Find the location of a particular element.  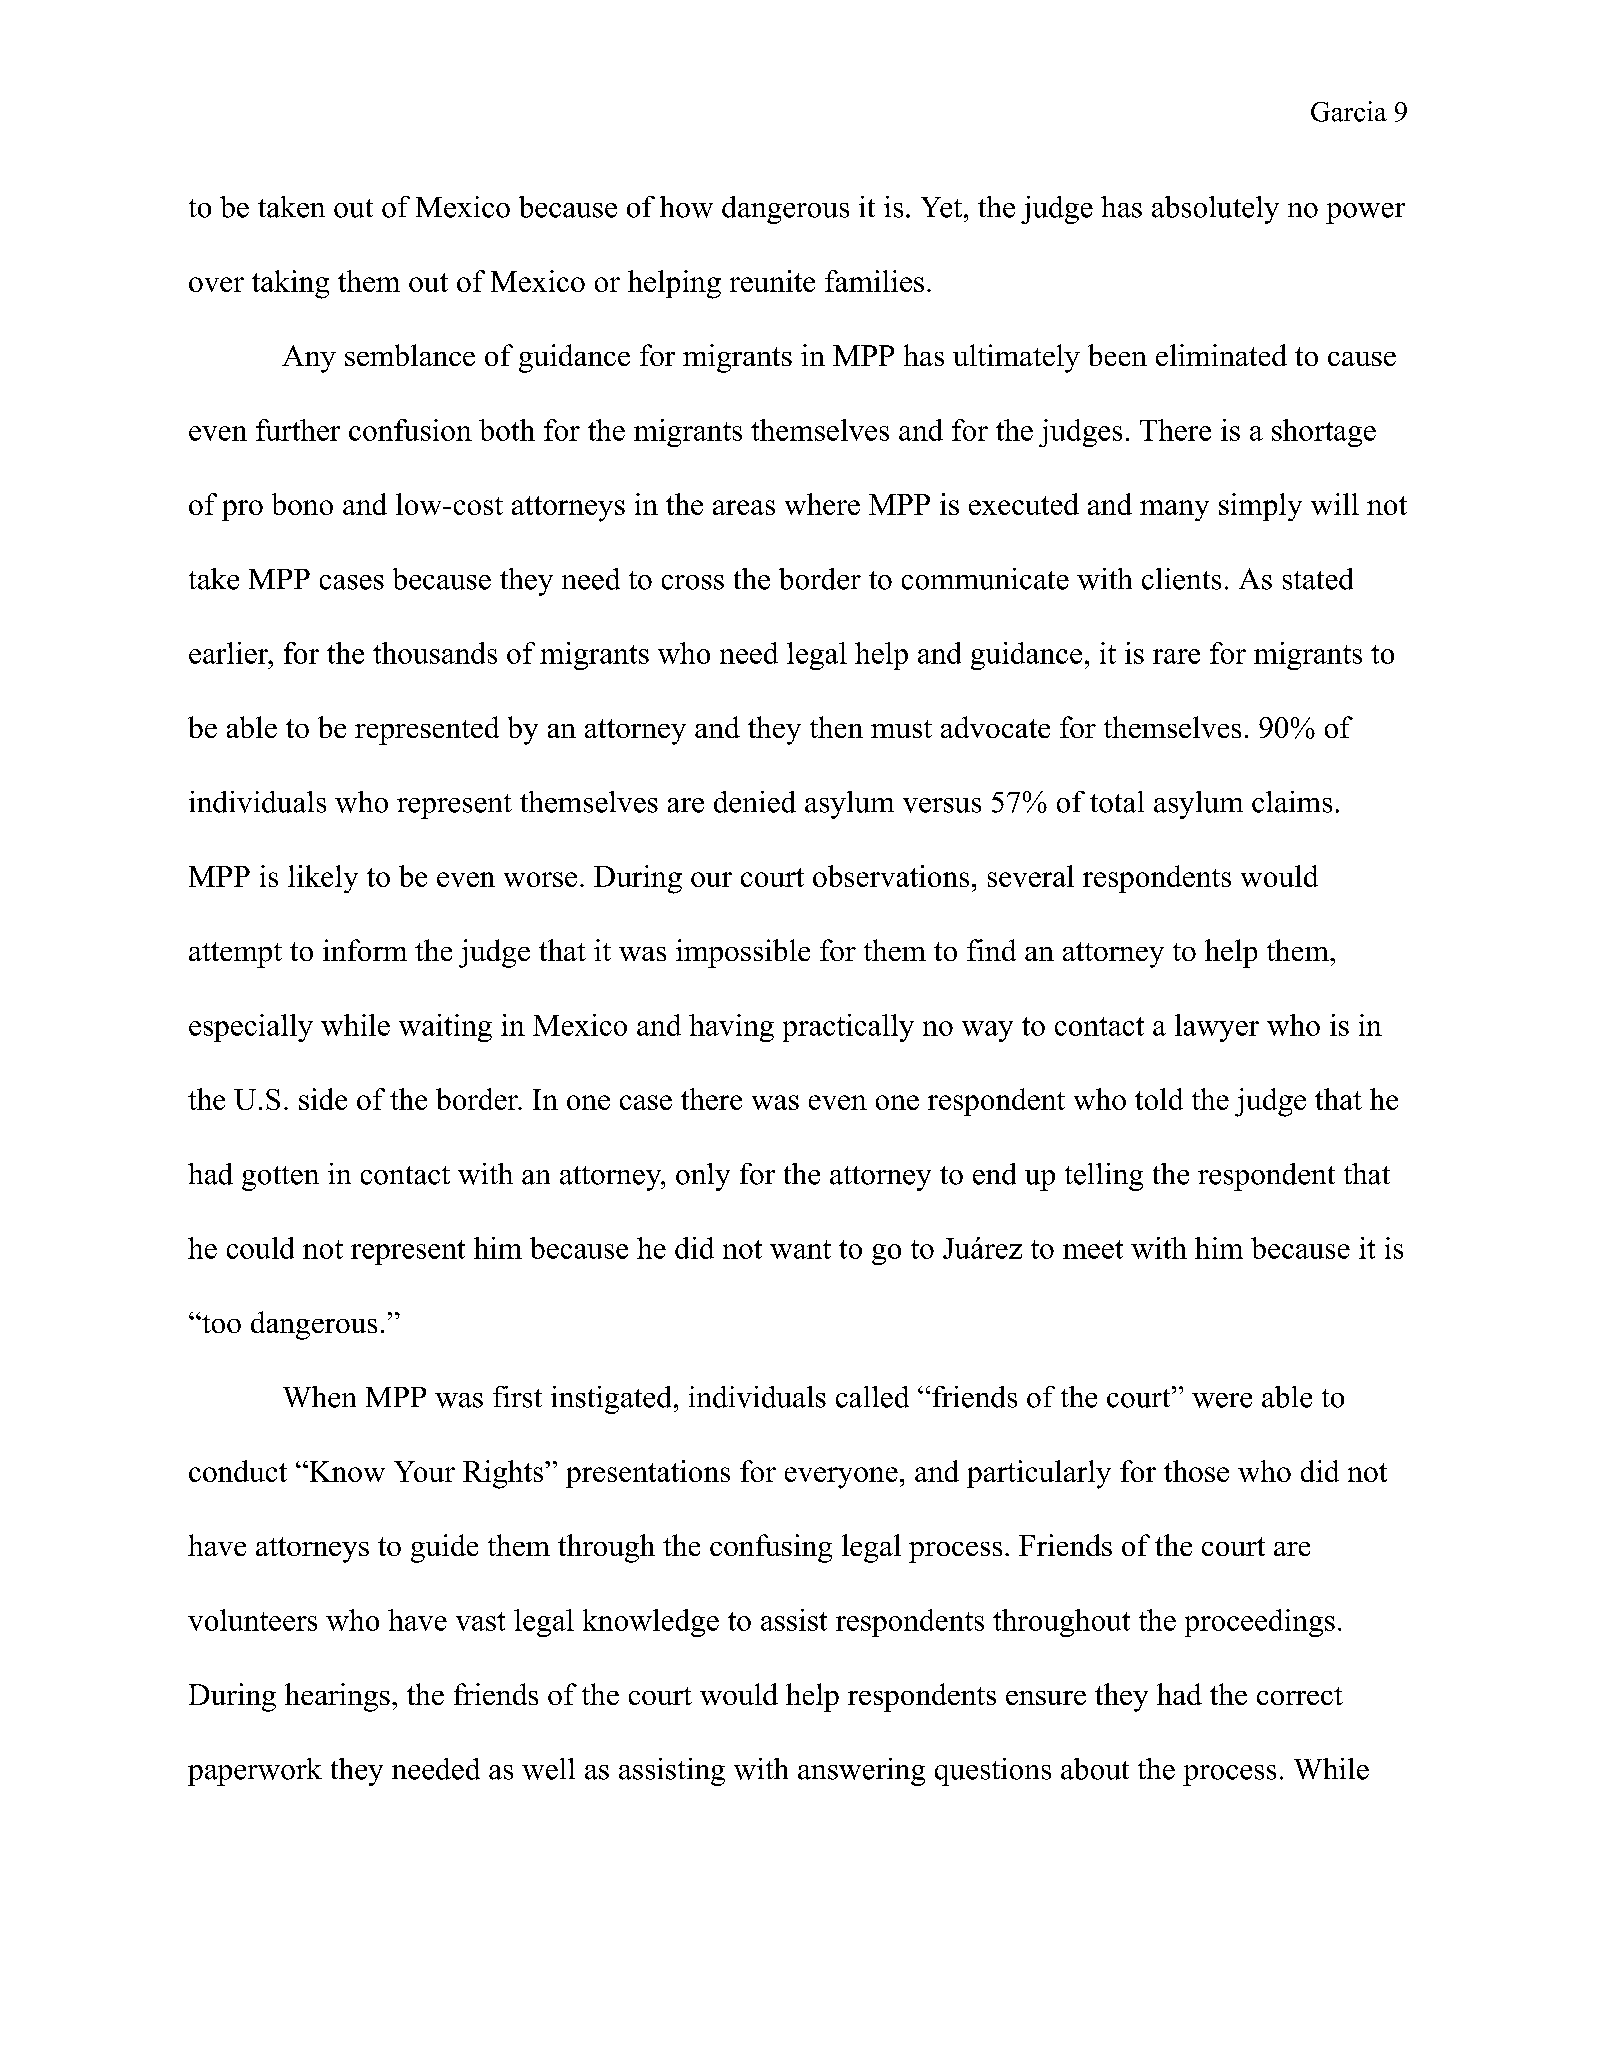

how is located at coordinates (686, 207).
